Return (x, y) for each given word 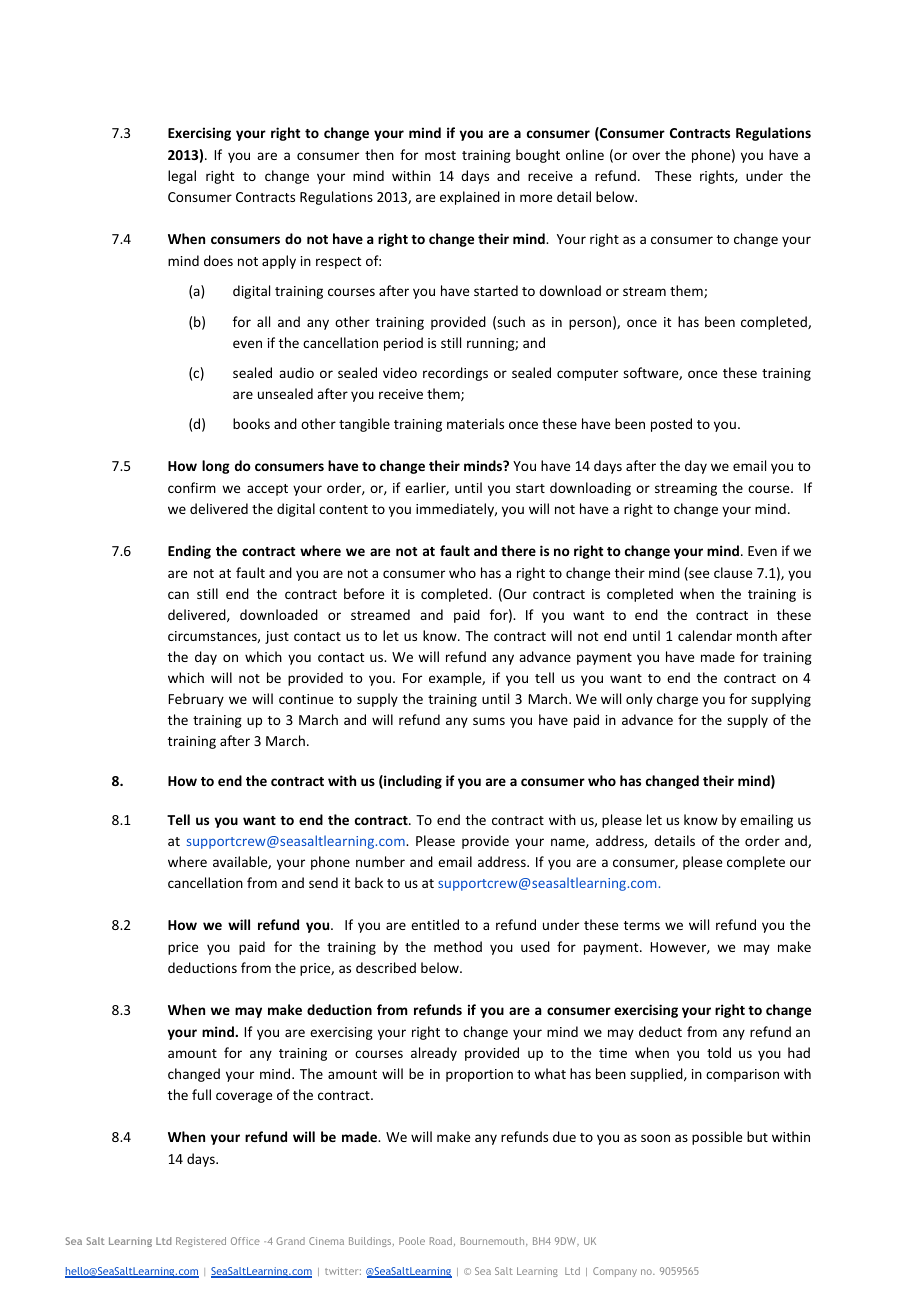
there (518, 550)
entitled (435, 924)
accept (267, 490)
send (323, 882)
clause (733, 572)
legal (182, 177)
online (585, 154)
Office (245, 1241)
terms (642, 925)
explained (470, 198)
